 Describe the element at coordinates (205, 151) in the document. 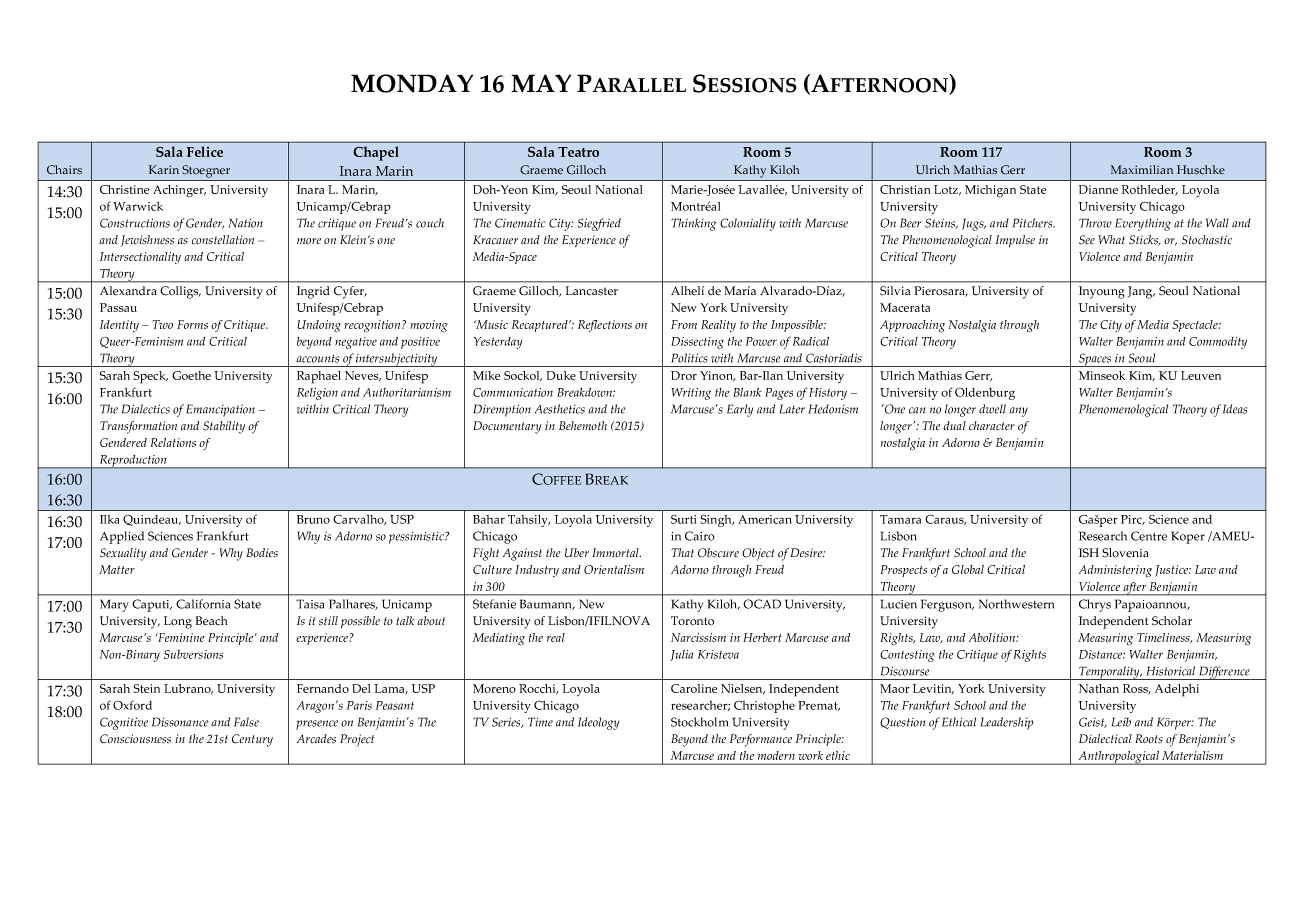

I see `Felice` at that location.
